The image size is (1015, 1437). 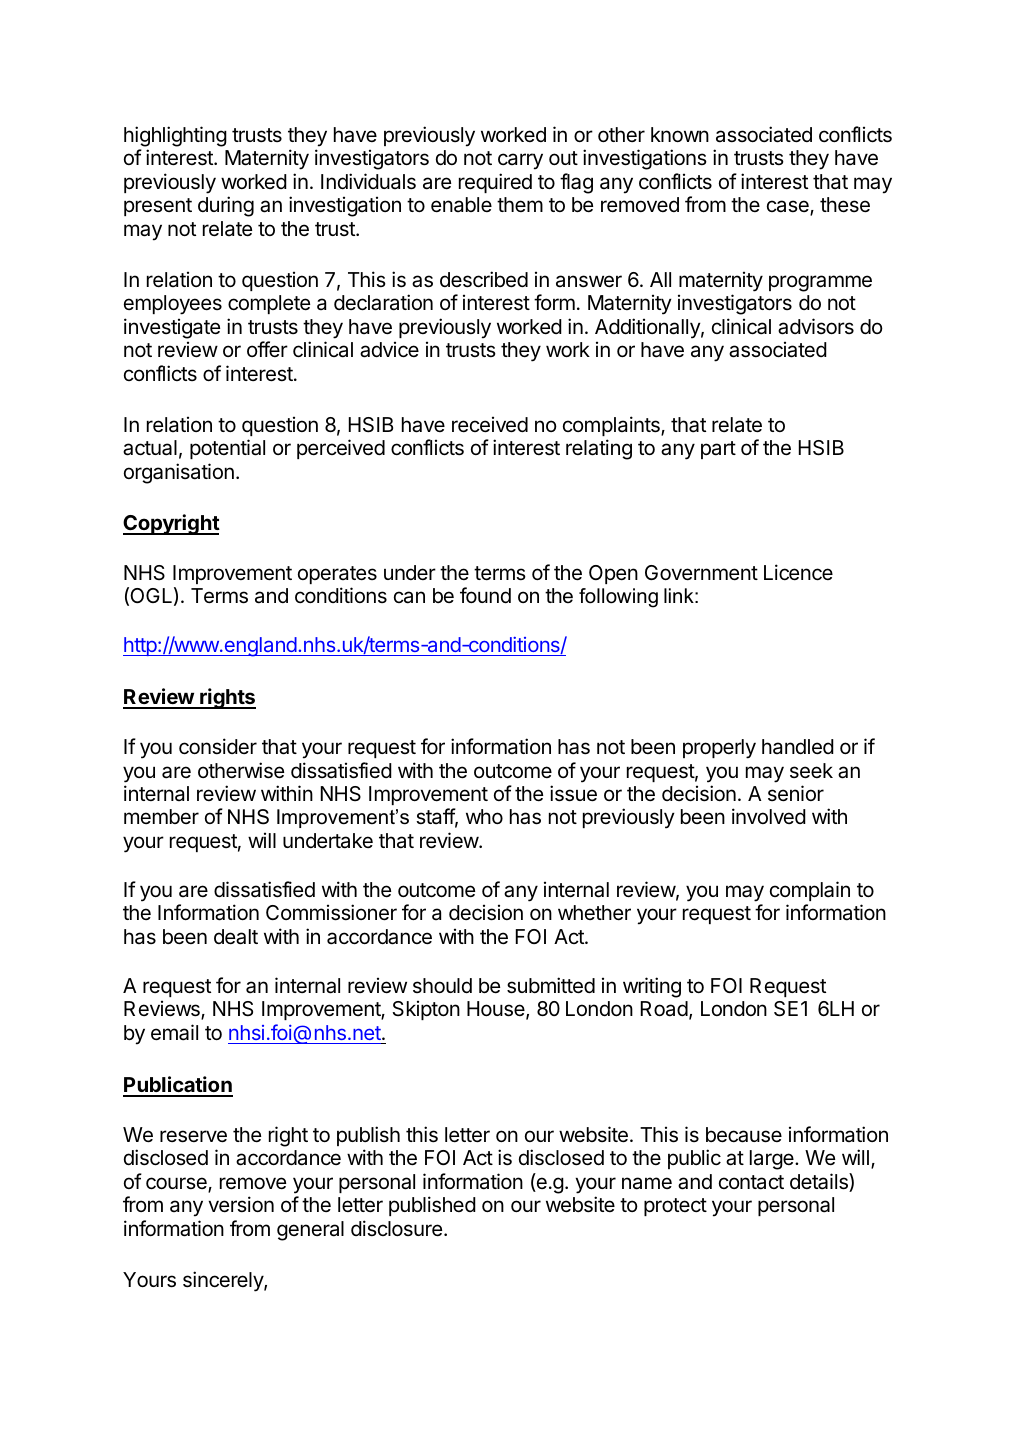 What do you see at coordinates (495, 183) in the screenshot?
I see `required` at bounding box center [495, 183].
